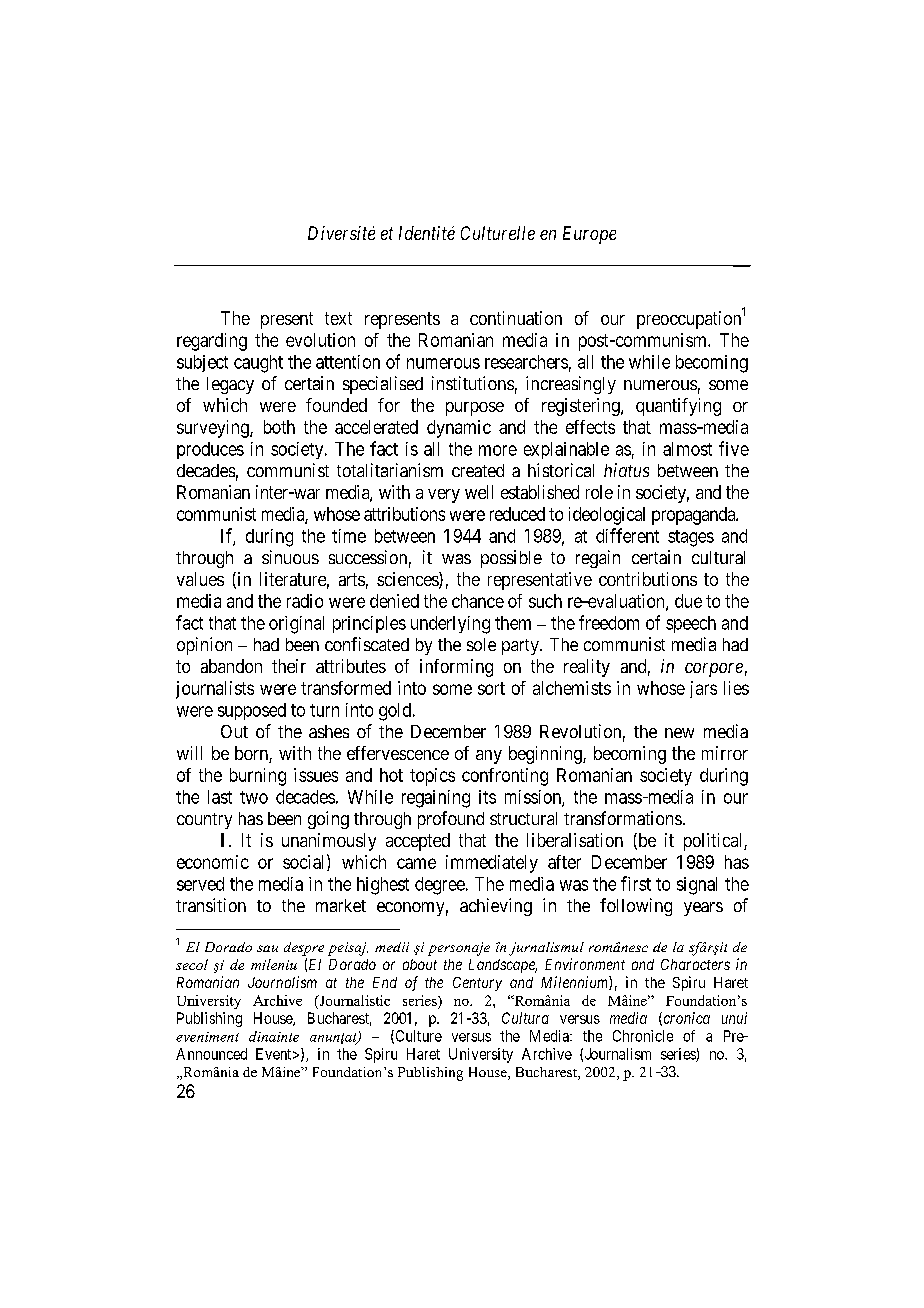 This image has width=924, height=1308. I want to click on text, so click(338, 318).
